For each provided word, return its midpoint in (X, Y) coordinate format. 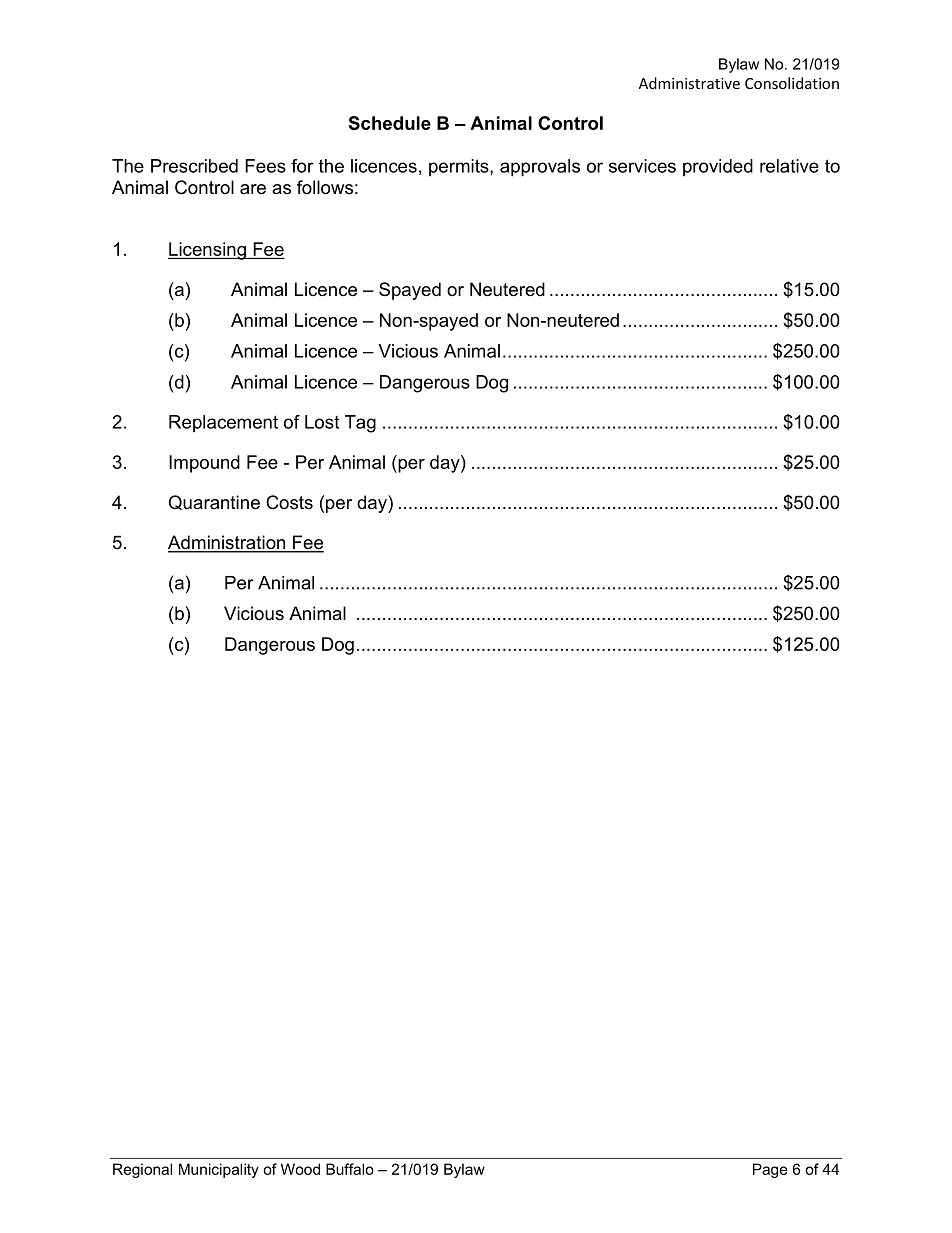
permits (460, 168)
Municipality (219, 1170)
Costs (289, 502)
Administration (228, 543)
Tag (360, 424)
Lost (322, 422)
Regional (142, 1170)
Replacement (223, 424)
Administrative (689, 83)
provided (718, 168)
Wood (300, 1169)
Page (770, 1170)
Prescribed (194, 166)
